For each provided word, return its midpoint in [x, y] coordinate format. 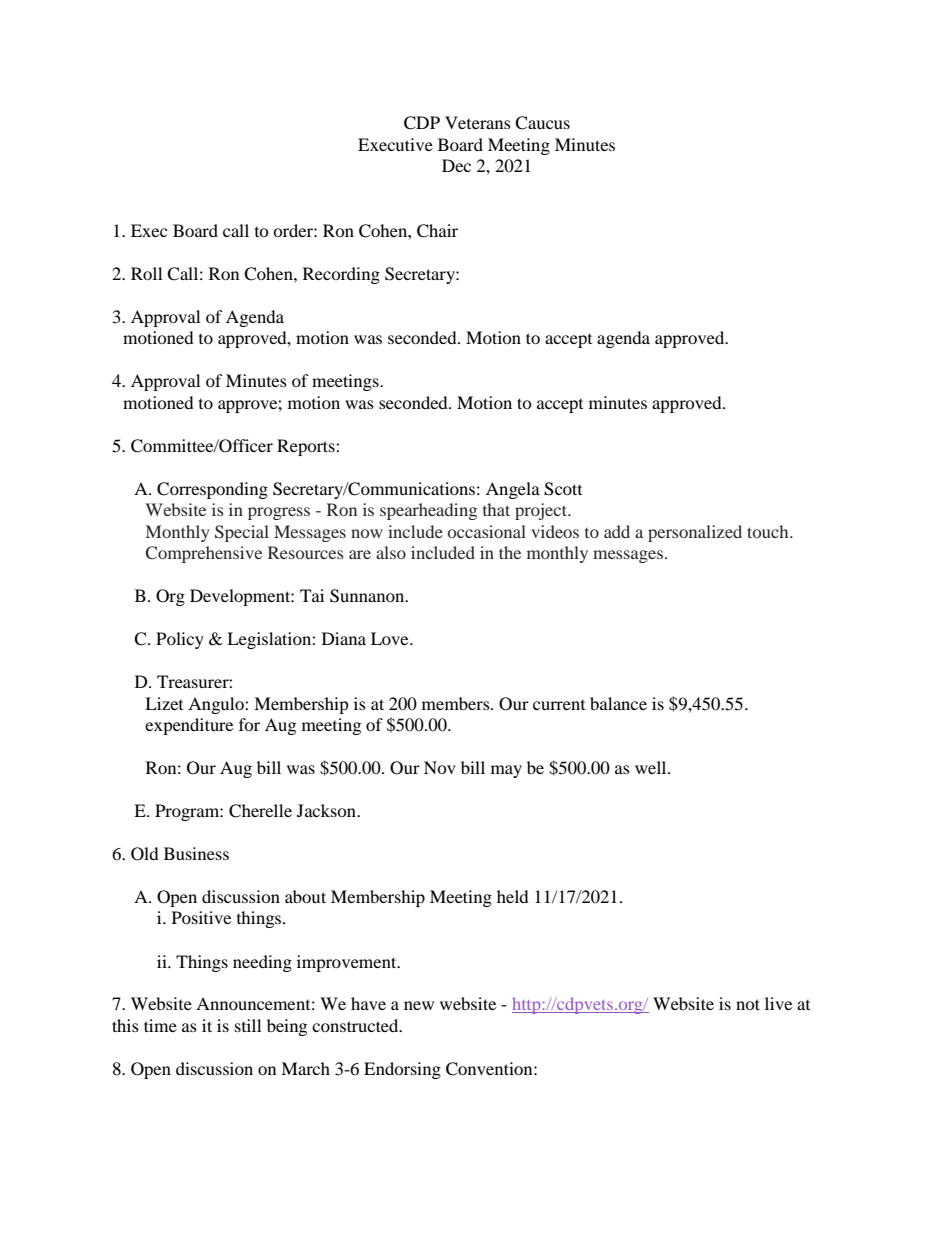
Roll [146, 273]
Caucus [542, 123]
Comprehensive [204, 554]
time [160, 1025]
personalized [695, 533]
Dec [456, 165]
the [510, 552]
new [419, 1005]
